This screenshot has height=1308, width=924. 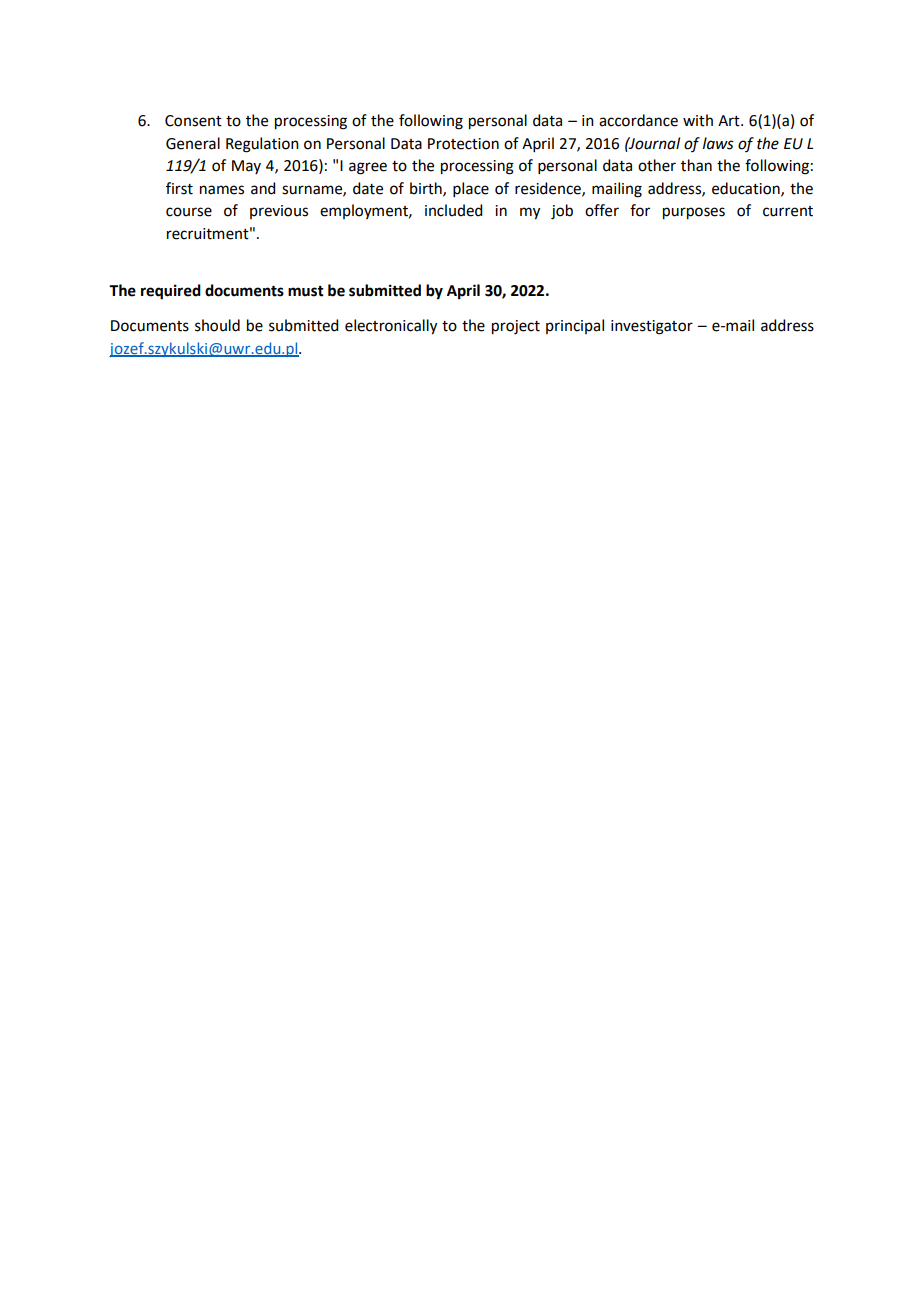 What do you see at coordinates (694, 213) in the screenshot?
I see `purposes` at bounding box center [694, 213].
